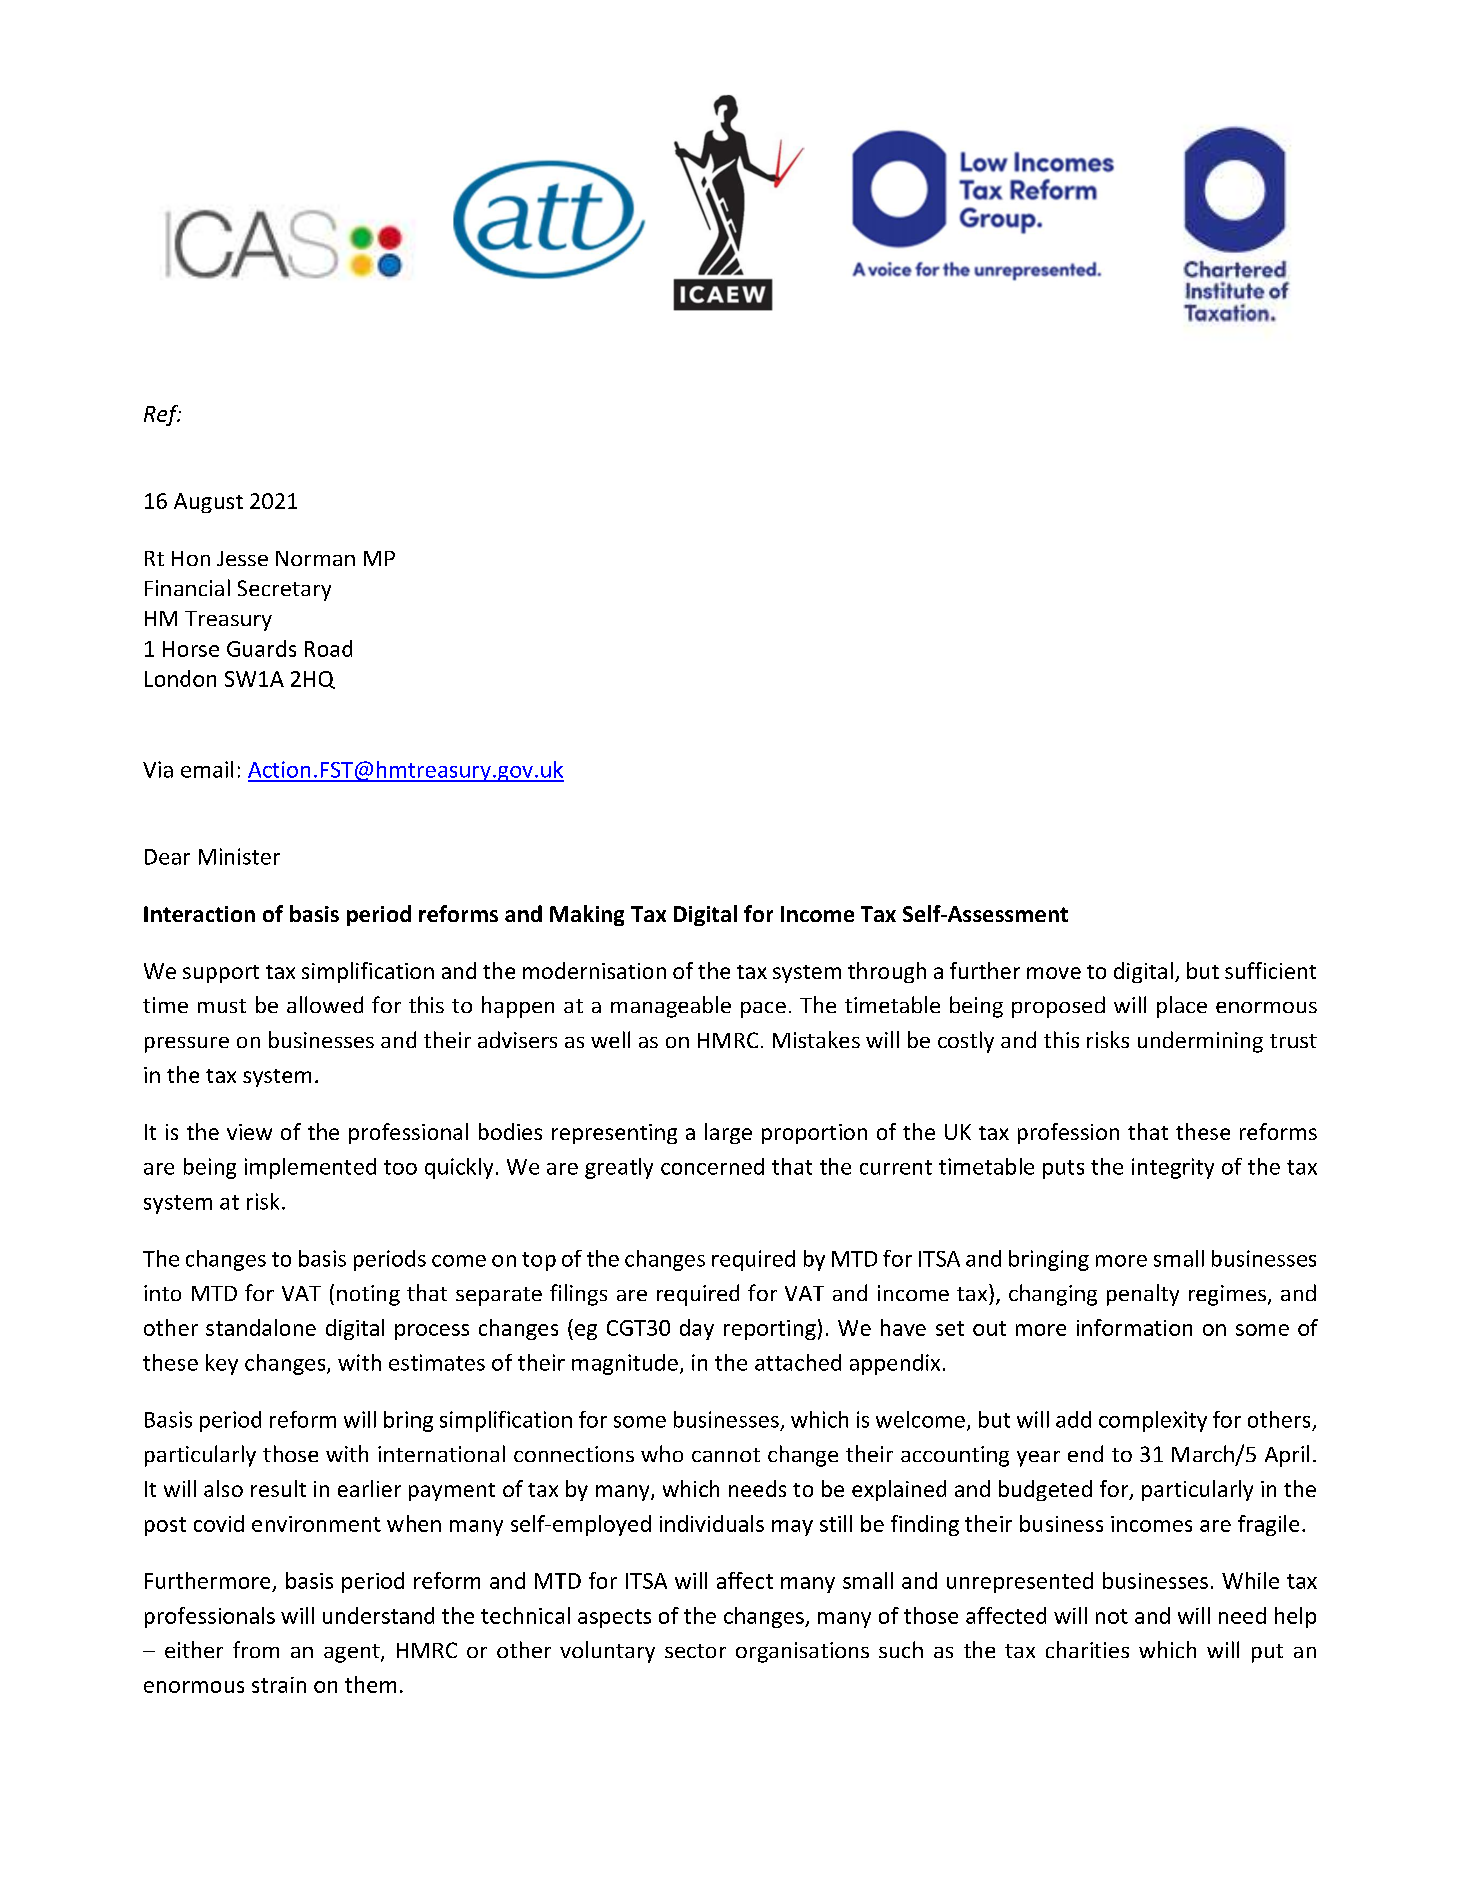 The width and height of the screenshot is (1462, 1892). Describe the element at coordinates (256, 1649) in the screenshot. I see `from` at that location.
